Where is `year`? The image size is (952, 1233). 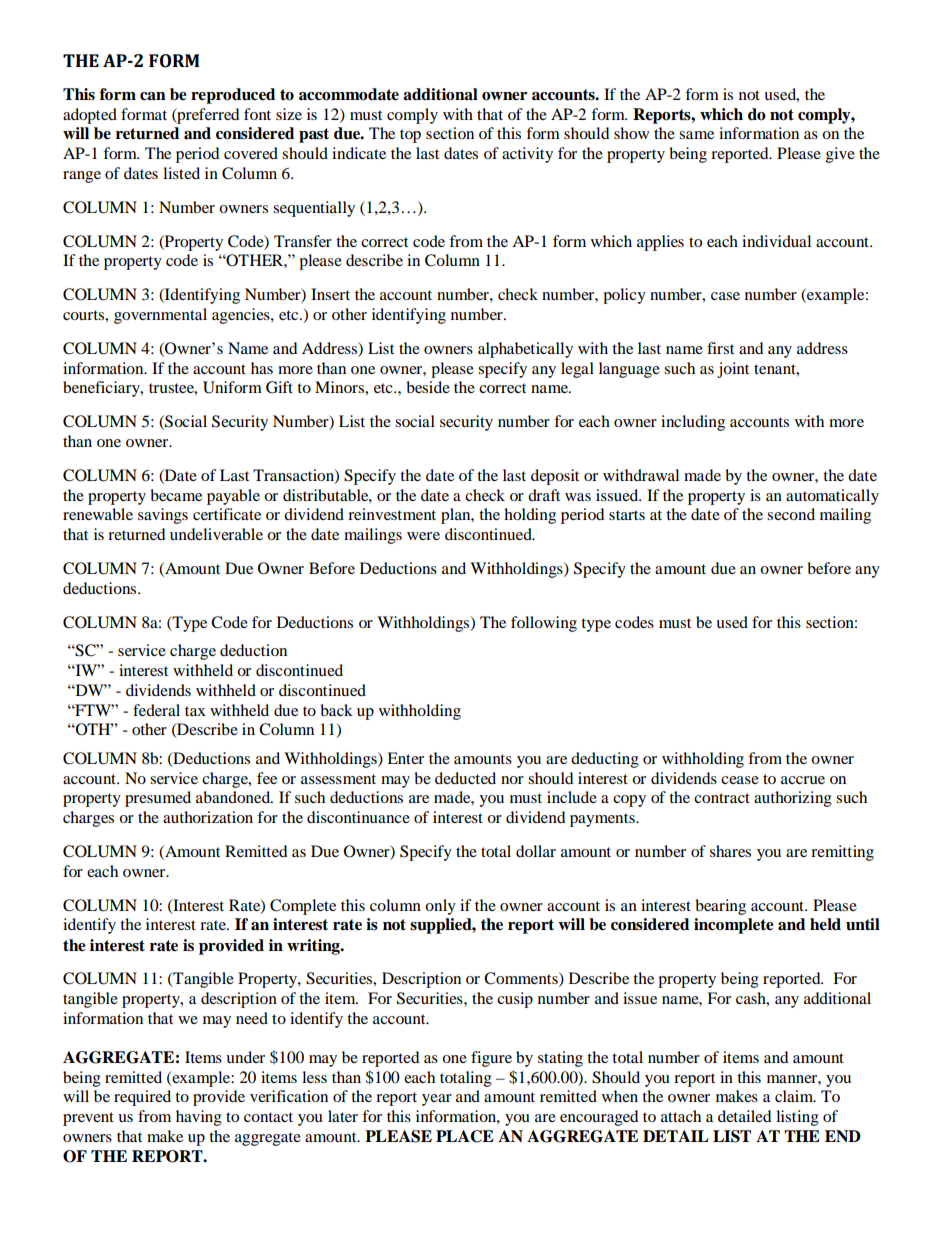
year is located at coordinates (437, 1100).
